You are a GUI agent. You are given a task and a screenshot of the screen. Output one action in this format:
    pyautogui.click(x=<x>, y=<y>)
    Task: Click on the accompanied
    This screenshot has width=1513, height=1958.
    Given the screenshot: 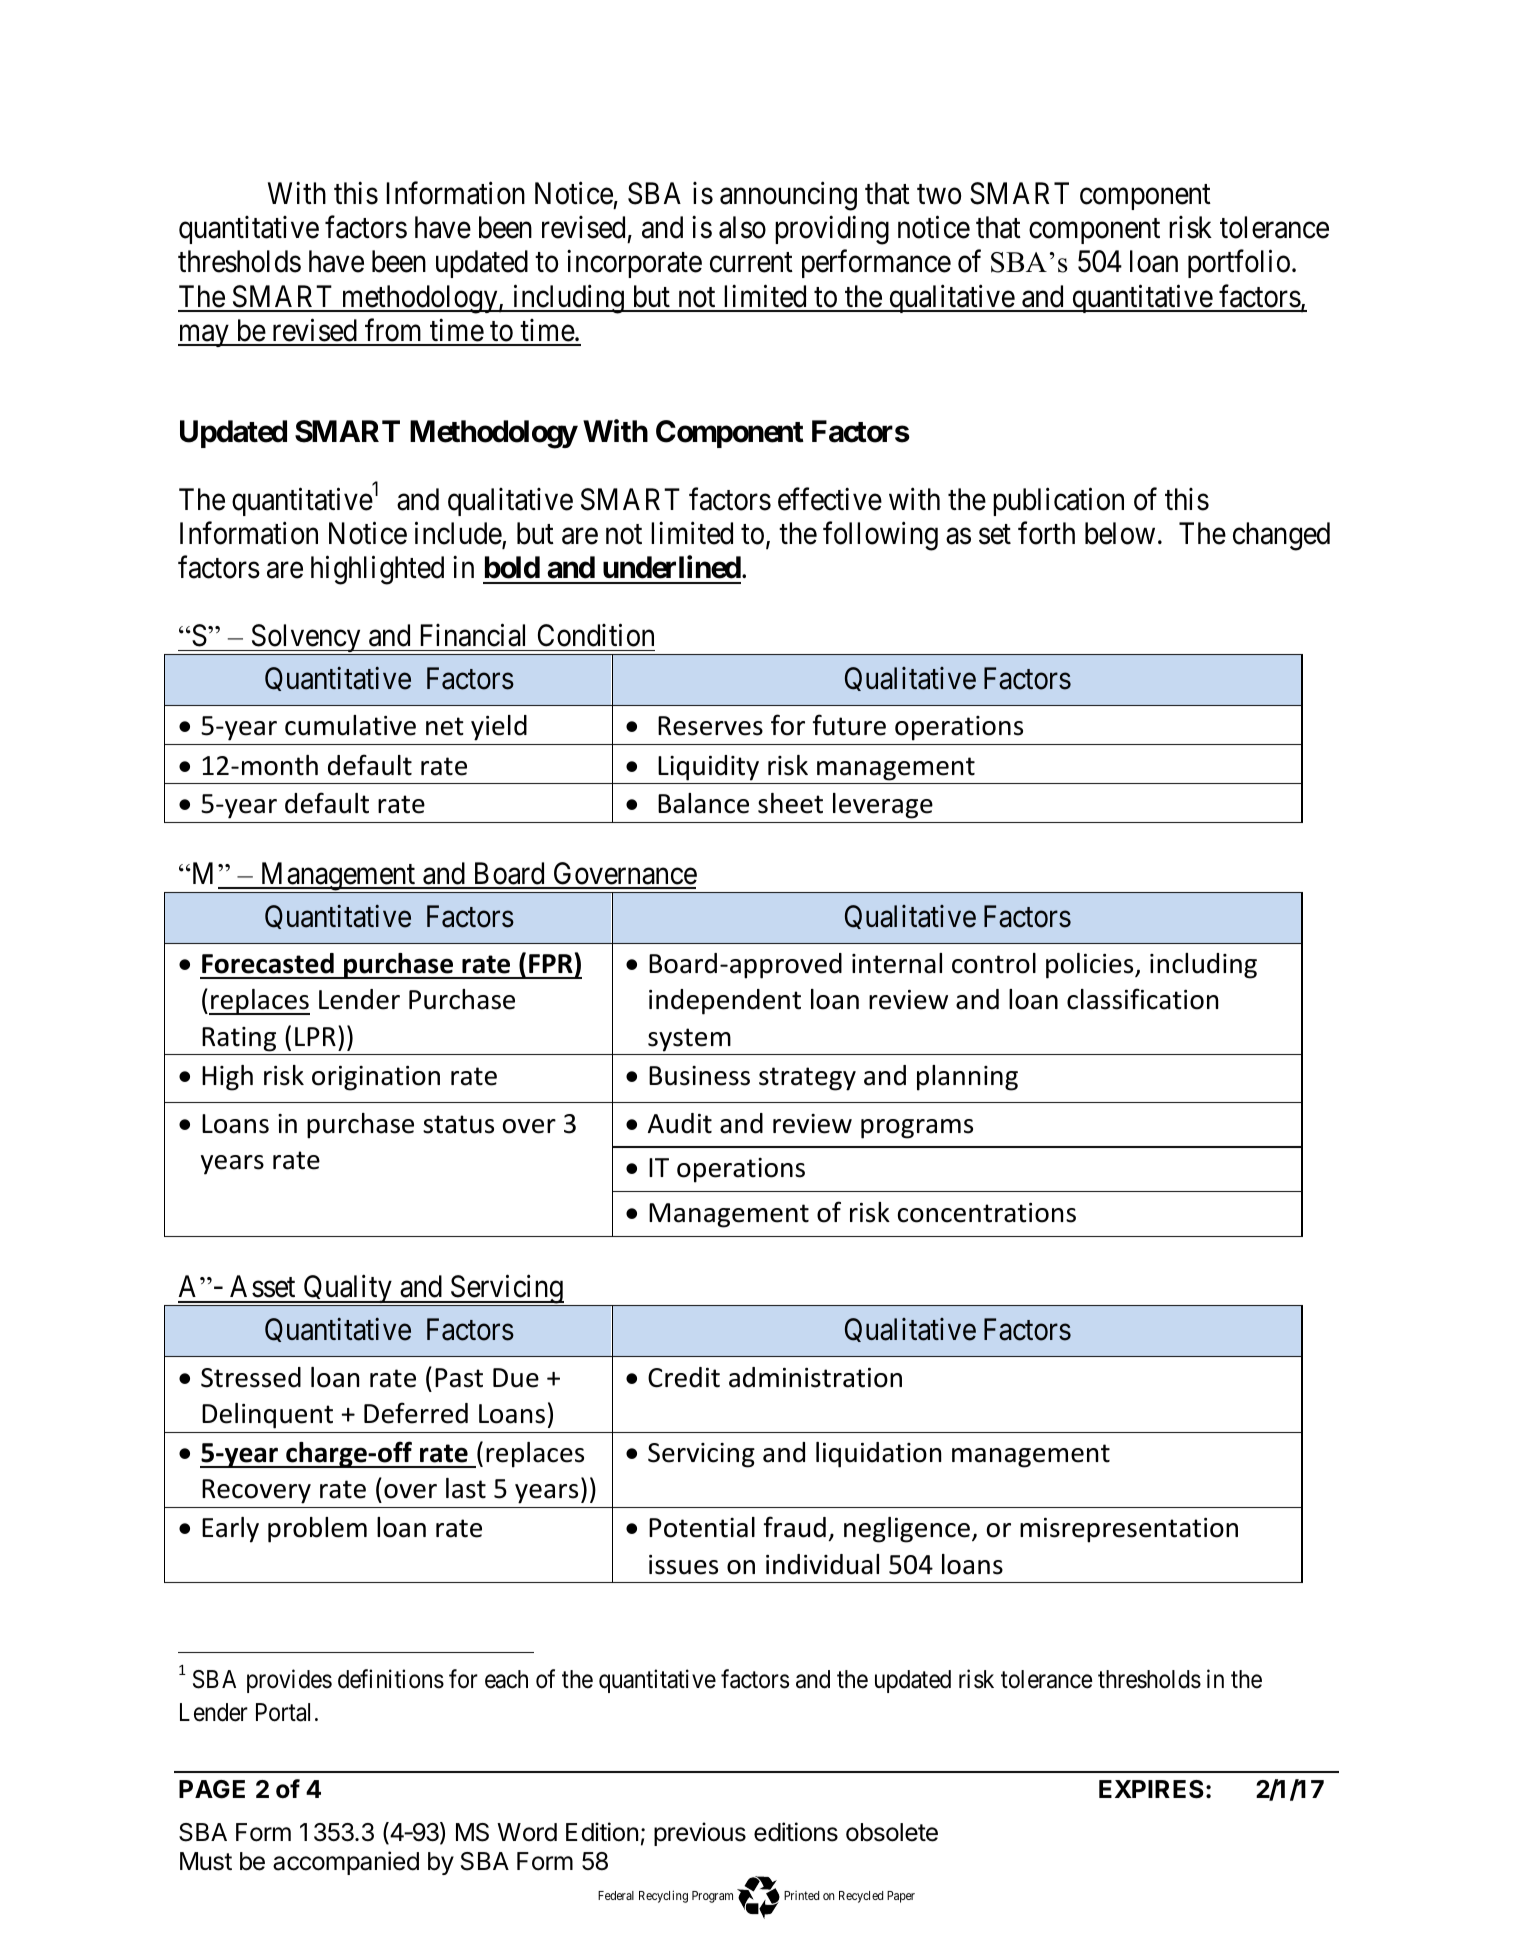 What is the action you would take?
    pyautogui.click(x=346, y=1863)
